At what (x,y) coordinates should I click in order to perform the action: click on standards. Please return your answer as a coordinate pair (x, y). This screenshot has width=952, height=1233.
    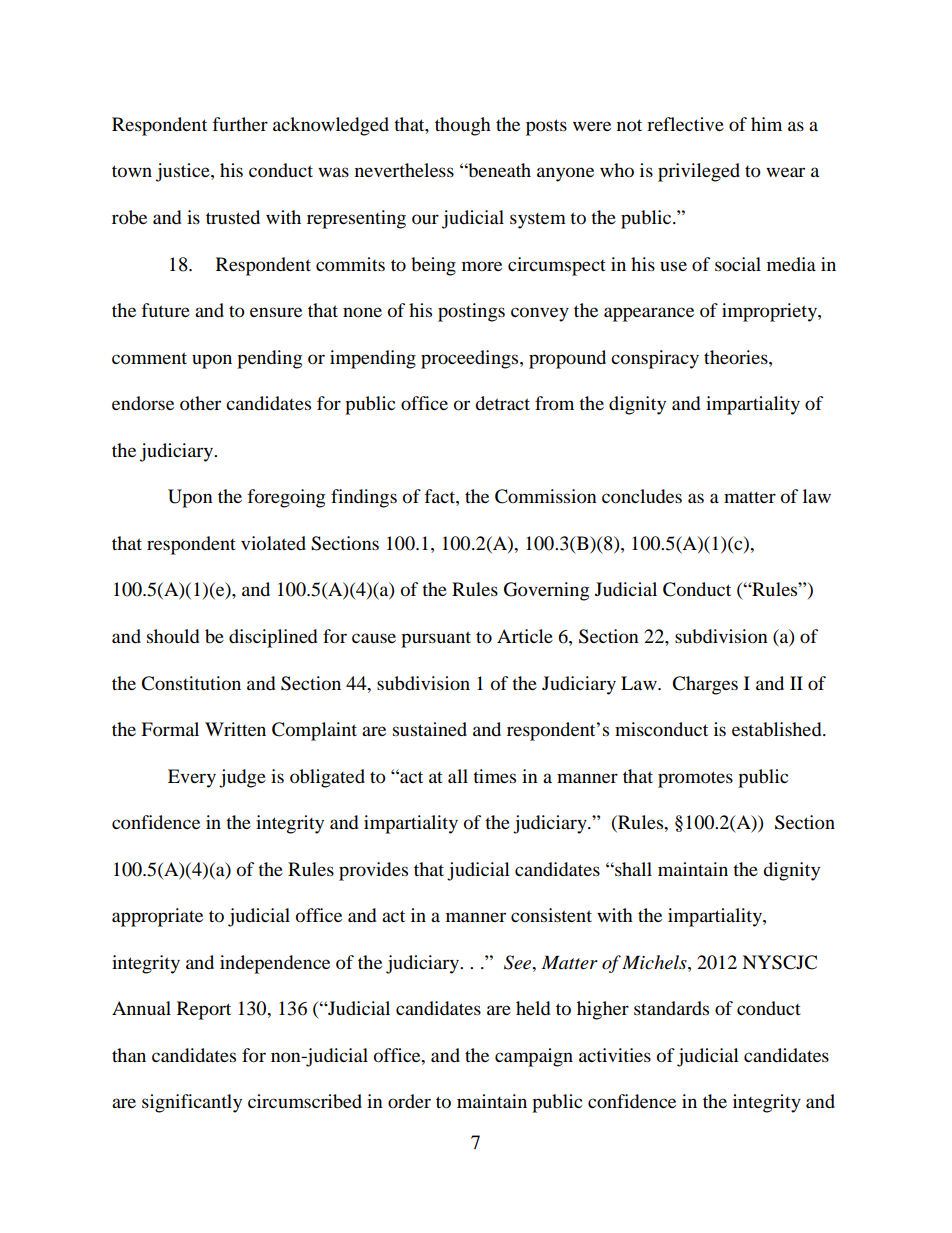
    Looking at the image, I should click on (671, 1008).
